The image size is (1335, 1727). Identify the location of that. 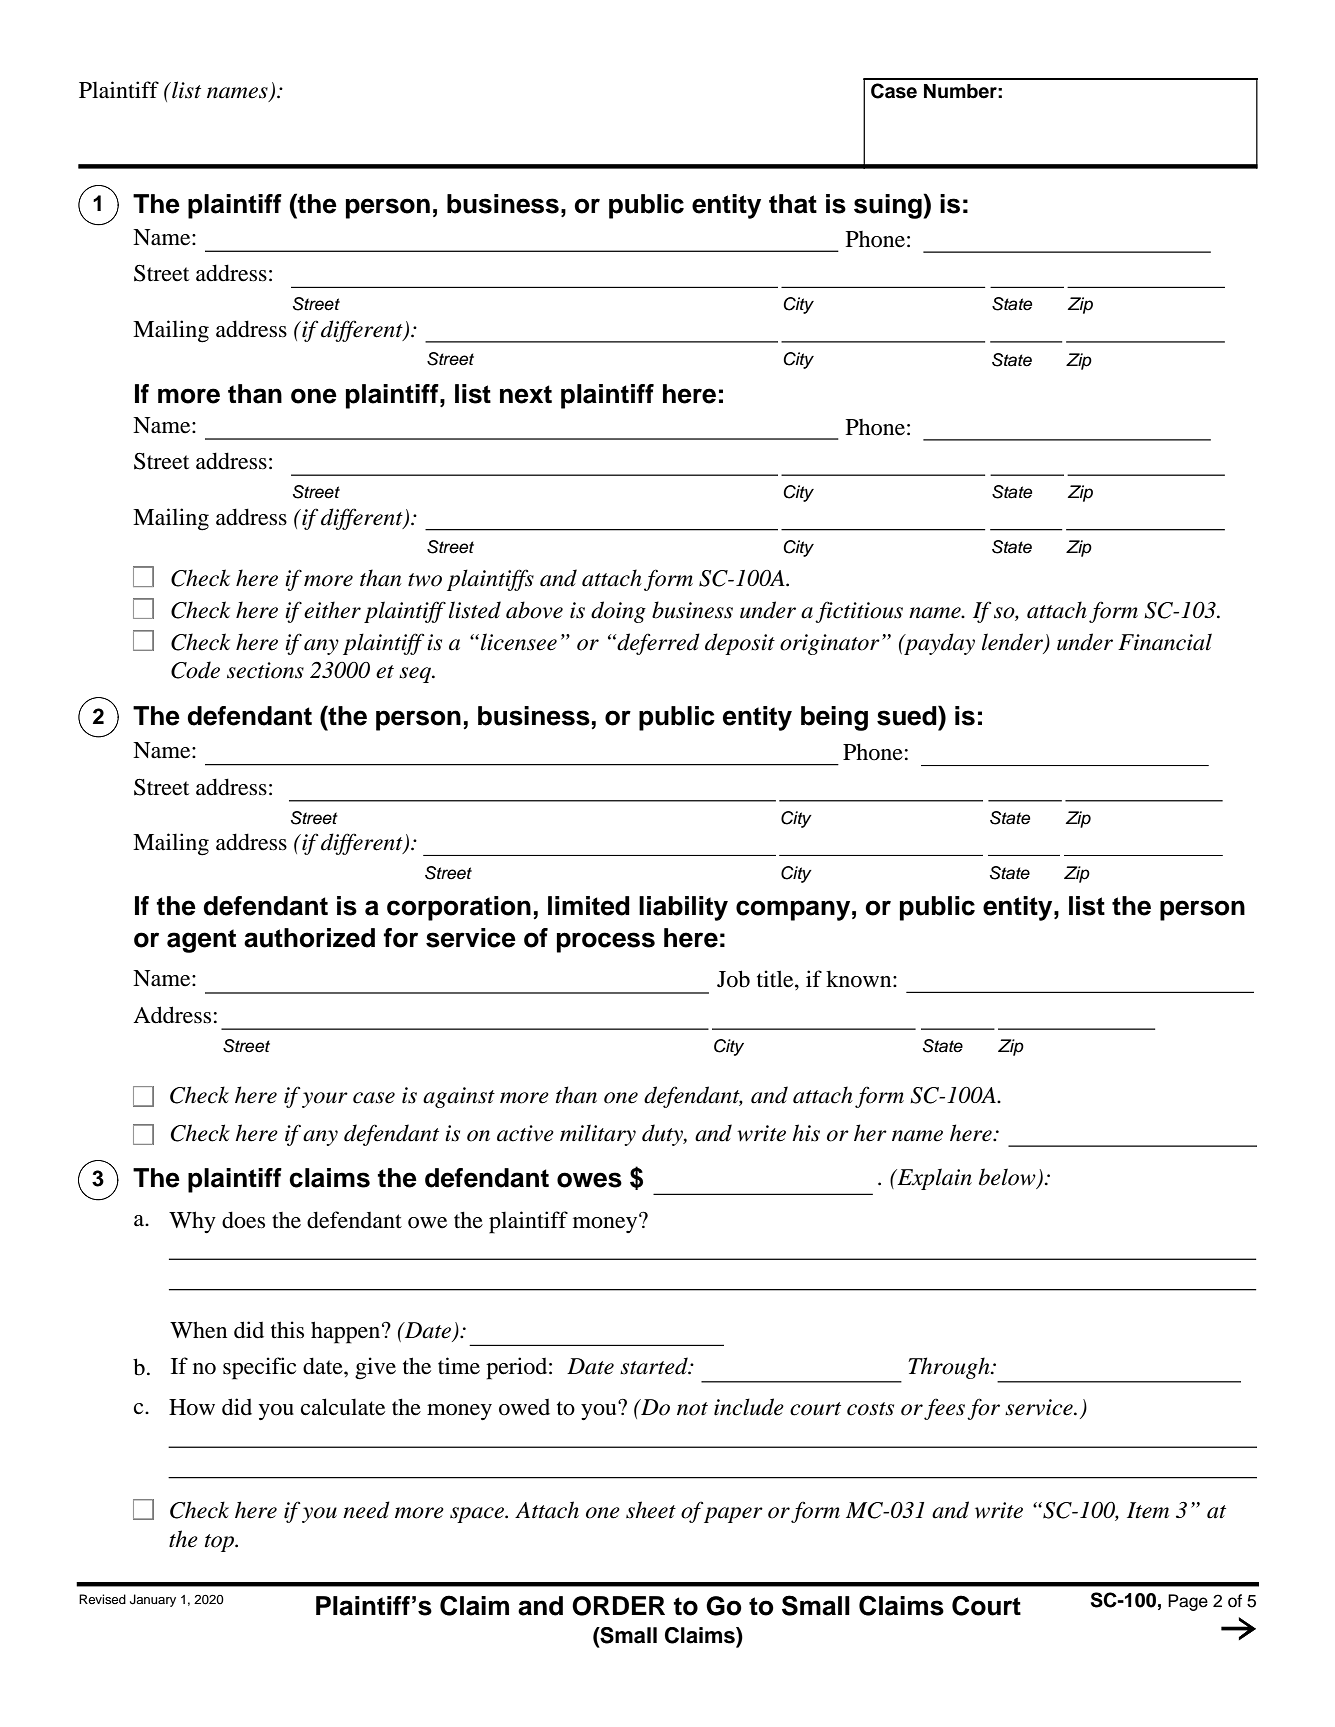
(793, 204).
